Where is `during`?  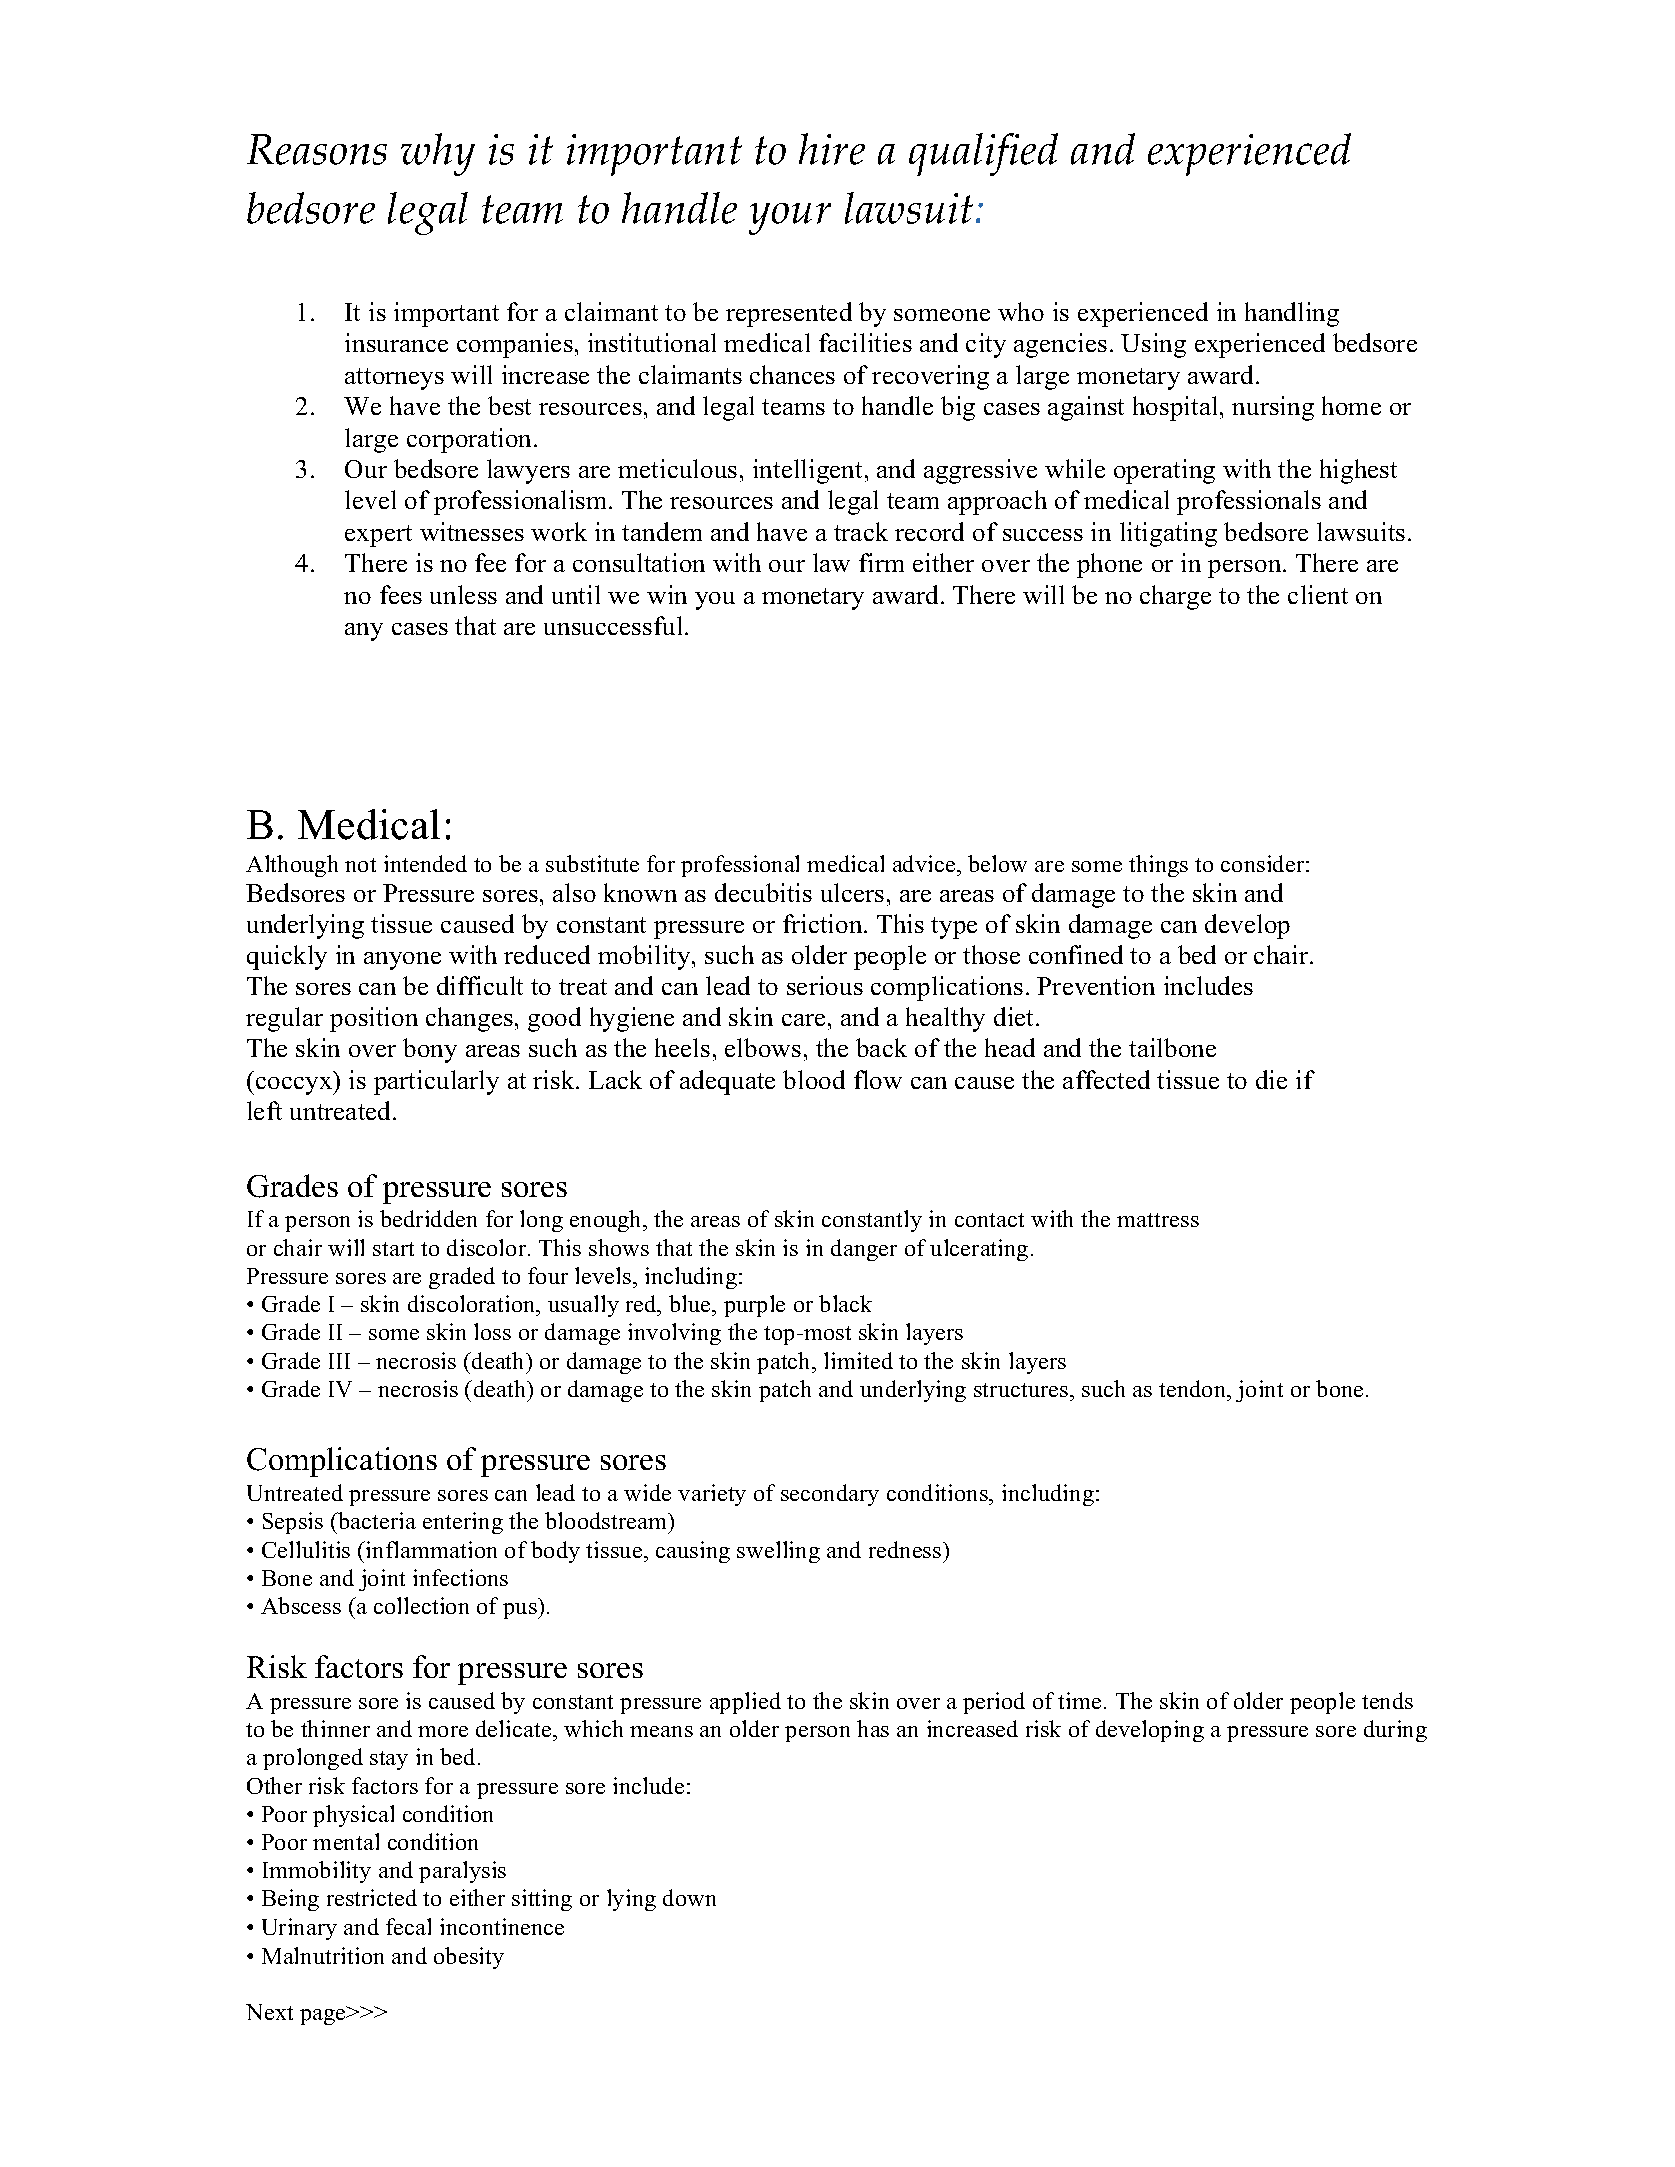 during is located at coordinates (1395, 1731).
